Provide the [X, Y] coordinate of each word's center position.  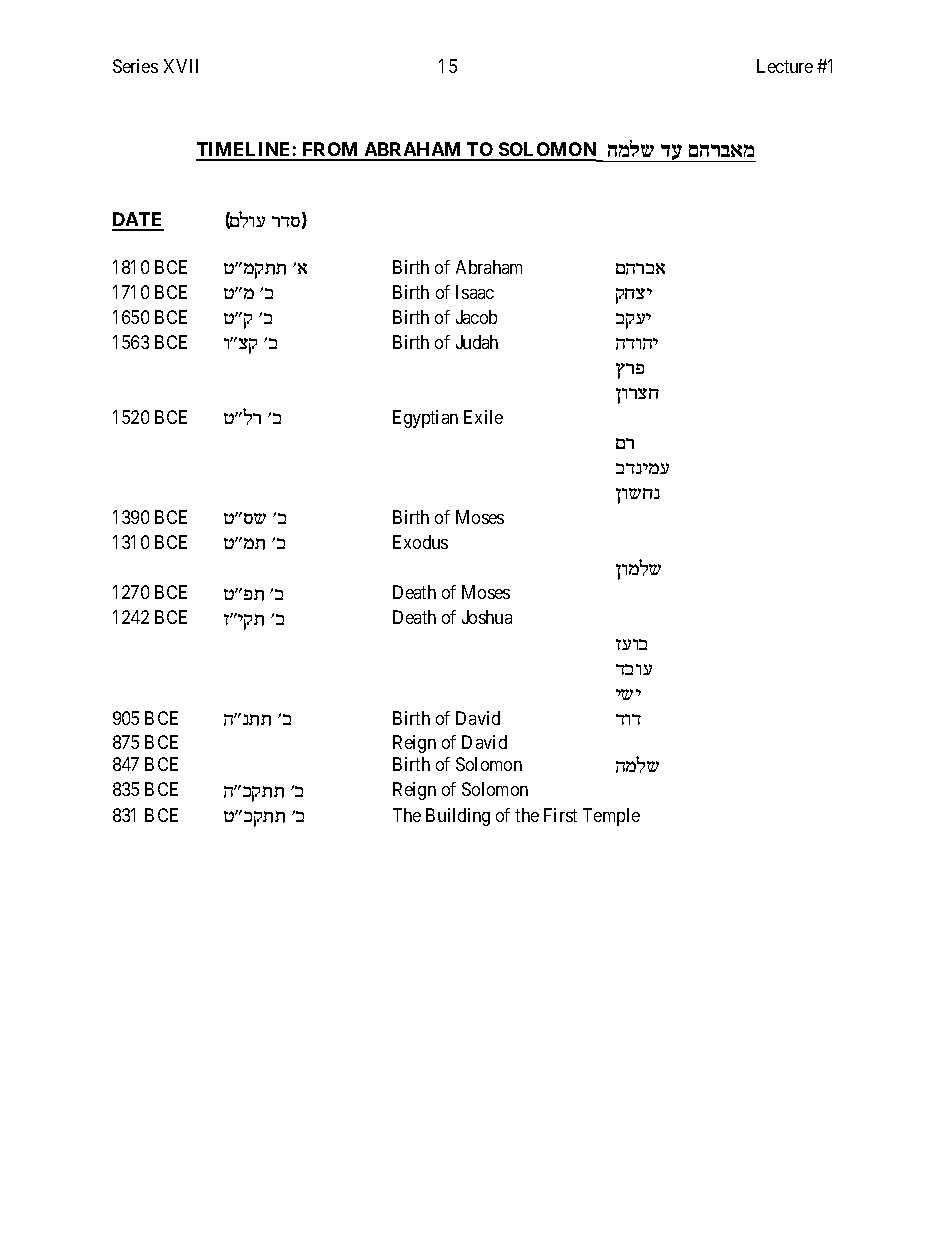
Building [458, 817]
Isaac [475, 292]
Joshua [487, 617]
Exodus [420, 542]
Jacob [476, 317]
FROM [330, 151]
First [560, 815]
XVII [181, 66]
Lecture [785, 66]
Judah [477, 342]
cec [628, 719]
